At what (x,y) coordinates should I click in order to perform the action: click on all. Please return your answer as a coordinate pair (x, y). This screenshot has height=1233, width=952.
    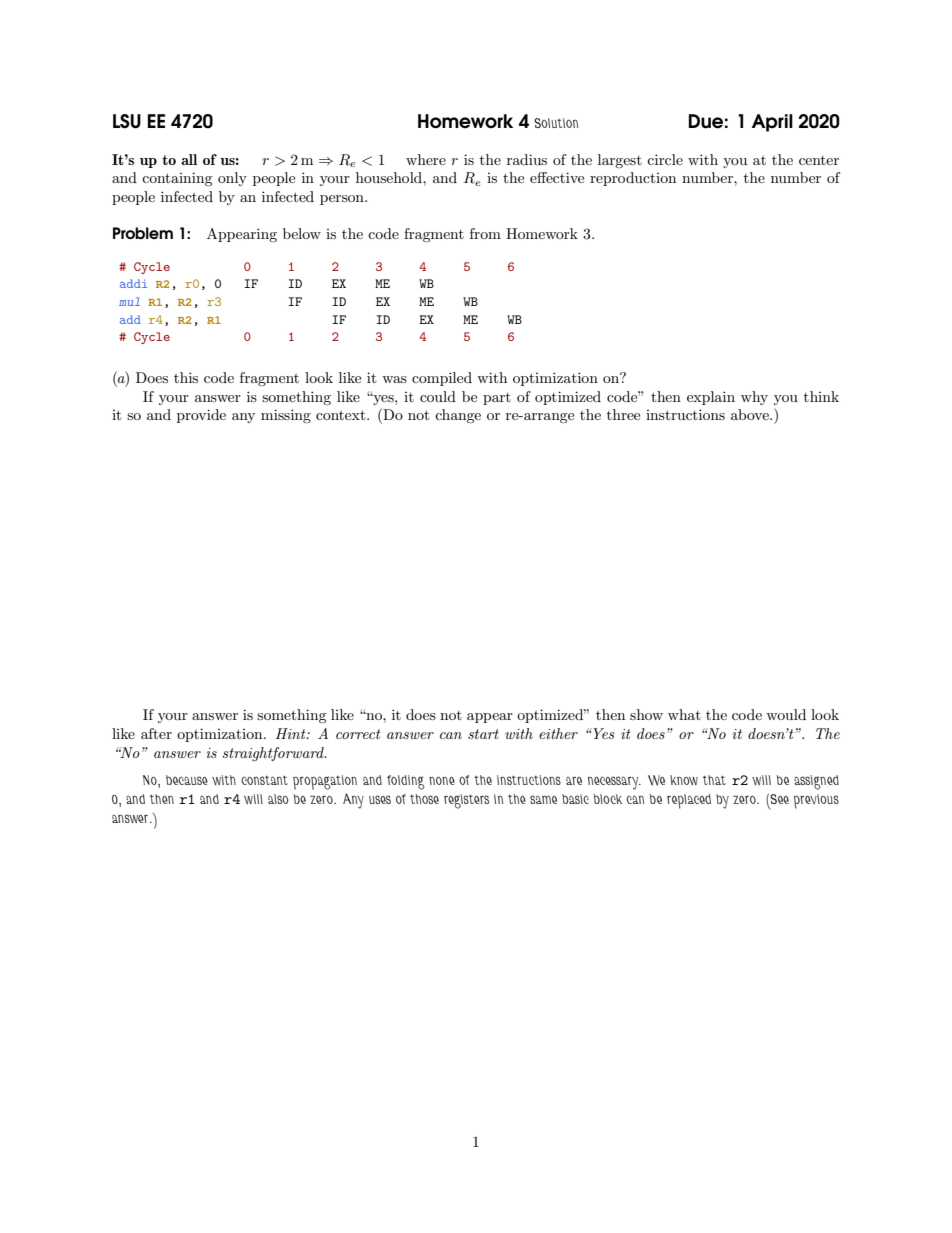
    Looking at the image, I should click on (189, 159).
